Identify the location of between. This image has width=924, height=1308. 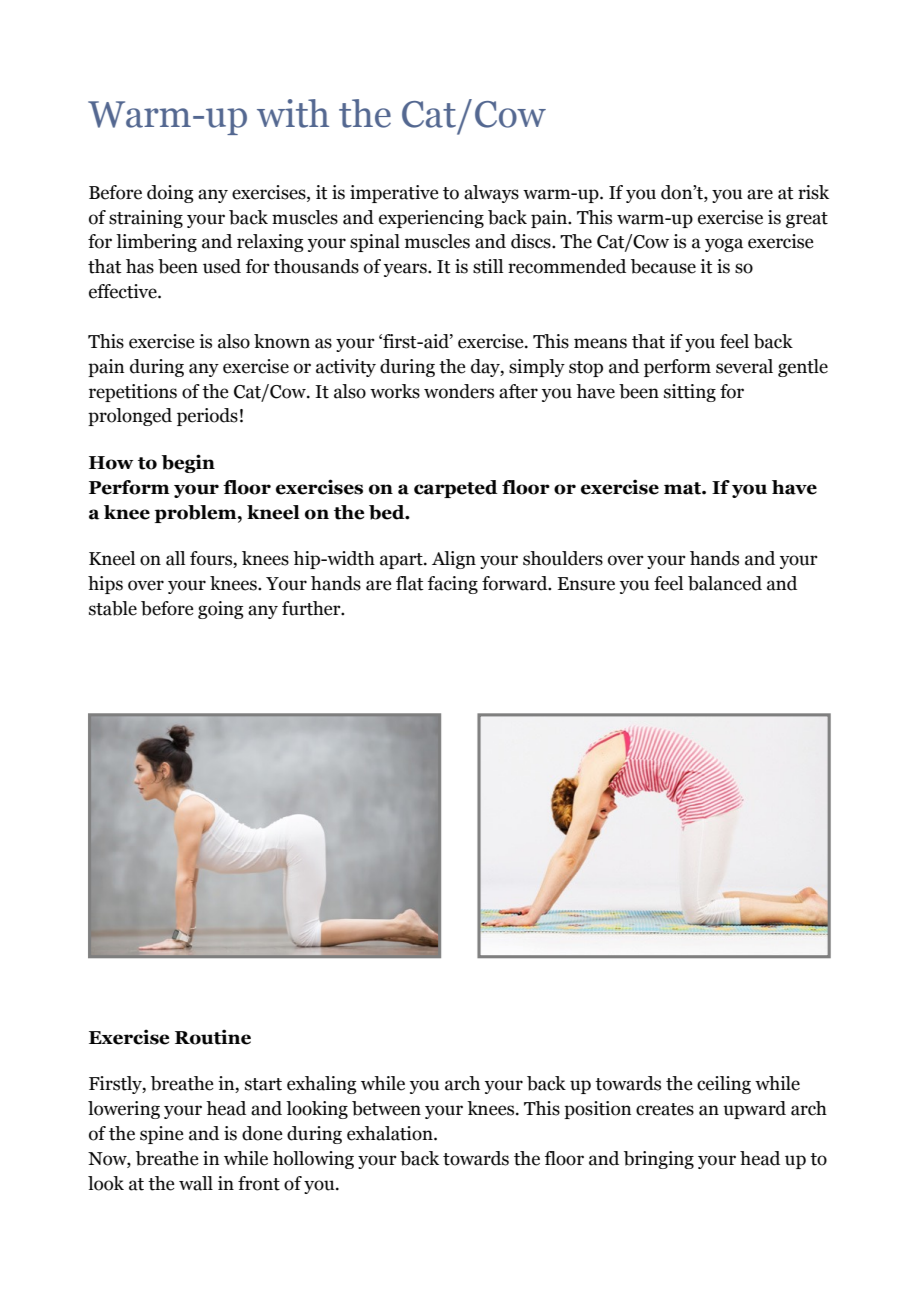
(386, 1108).
